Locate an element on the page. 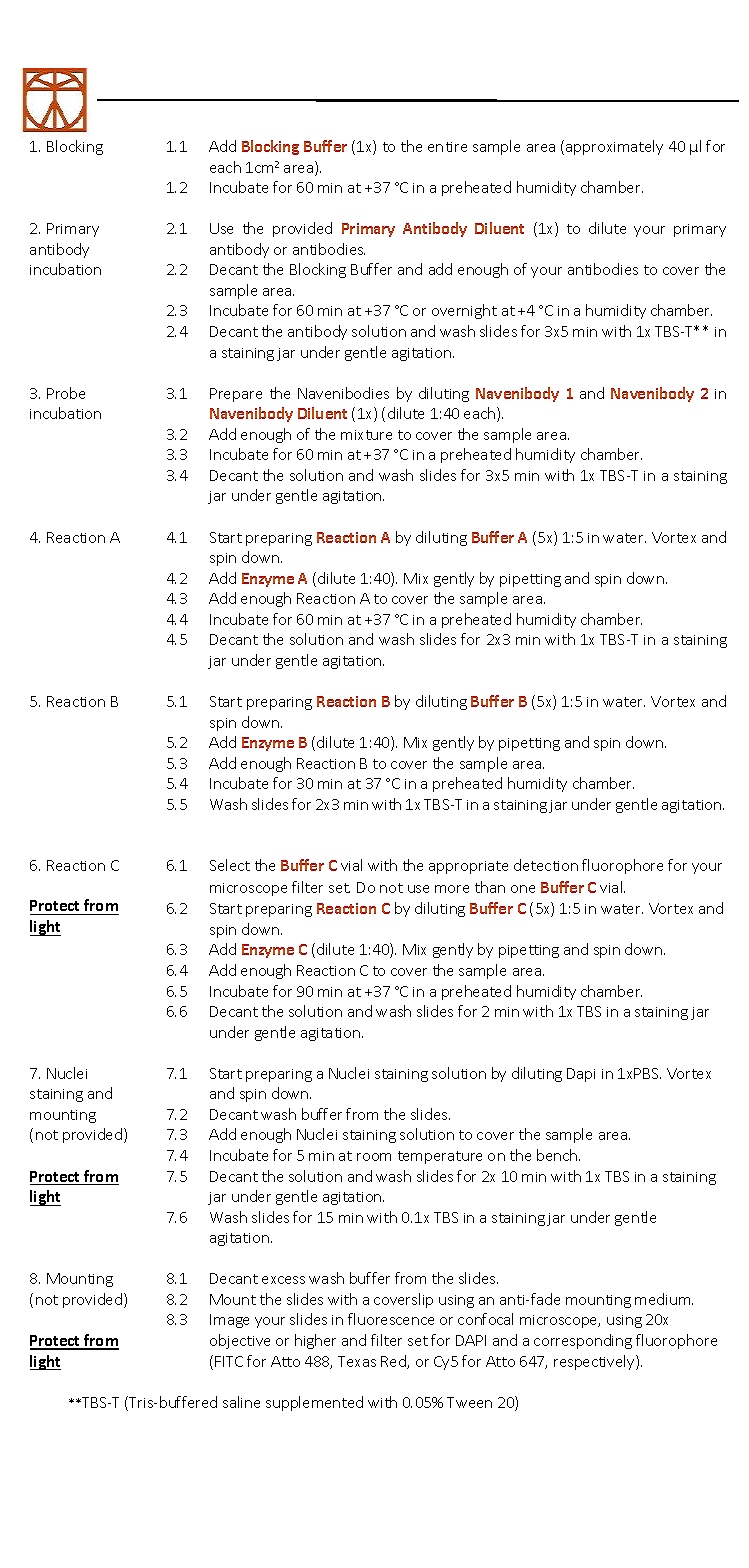 The image size is (749, 1568). one is located at coordinates (523, 889).
